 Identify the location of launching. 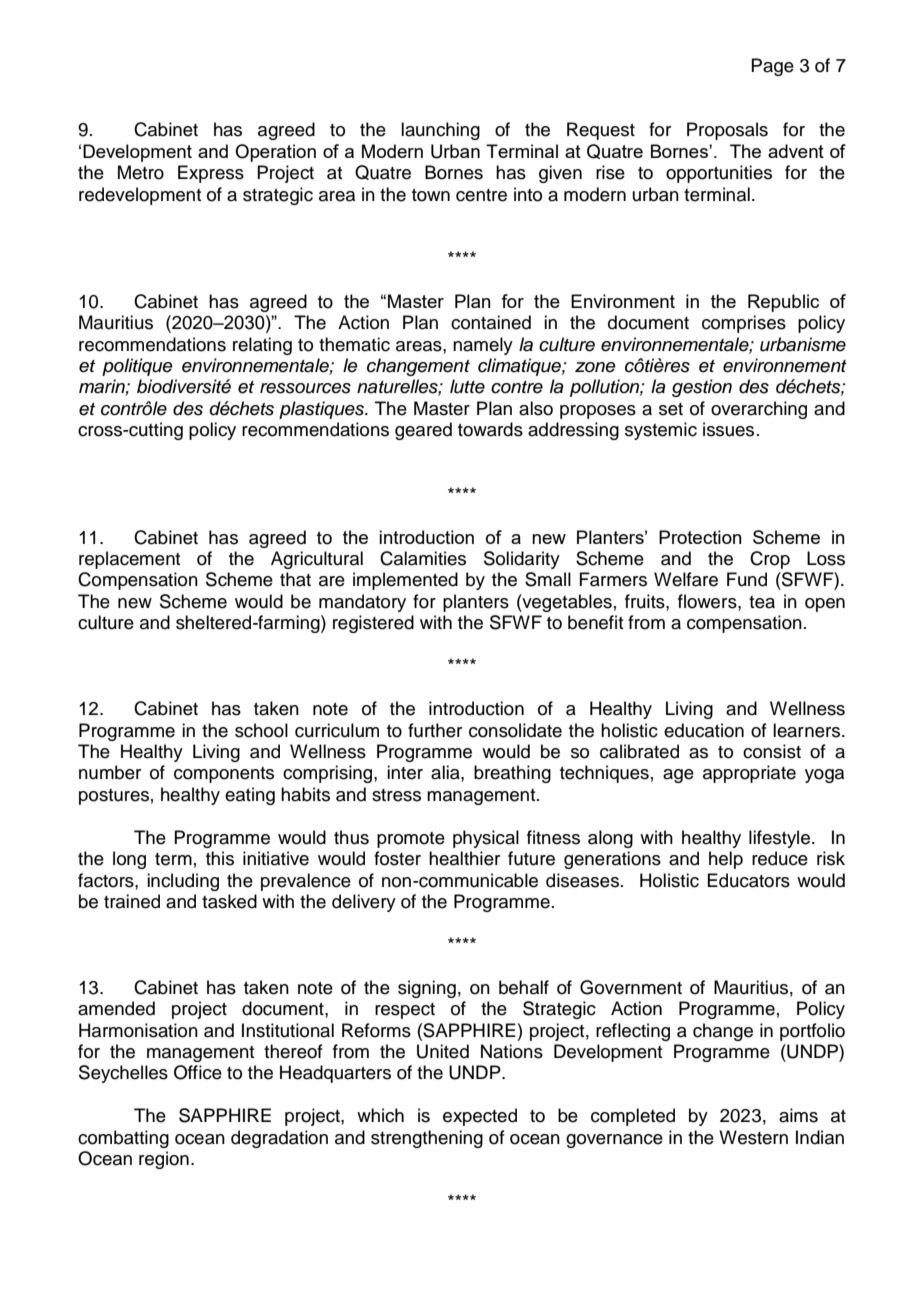
(440, 131).
